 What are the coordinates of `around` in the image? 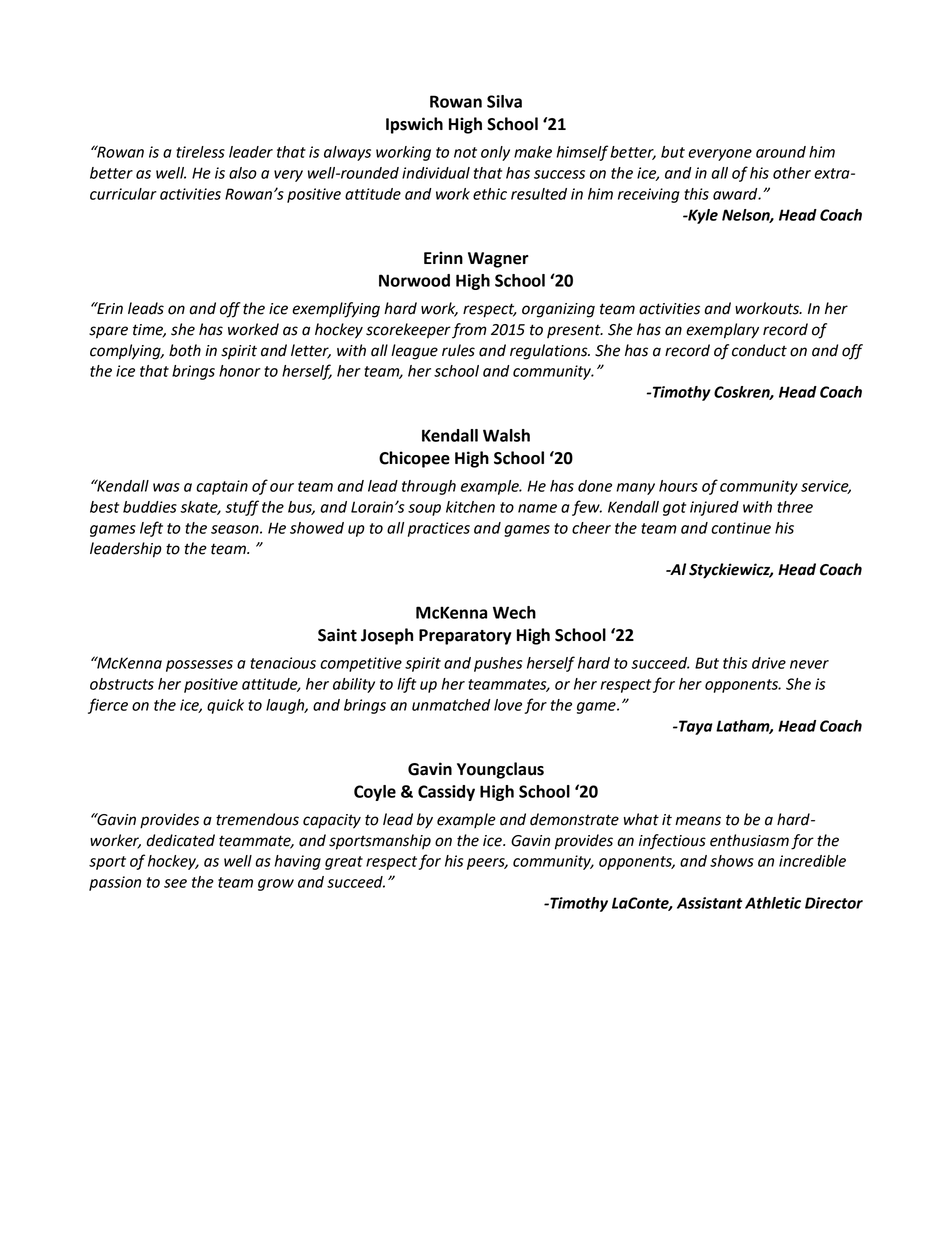 It's located at (781, 152).
